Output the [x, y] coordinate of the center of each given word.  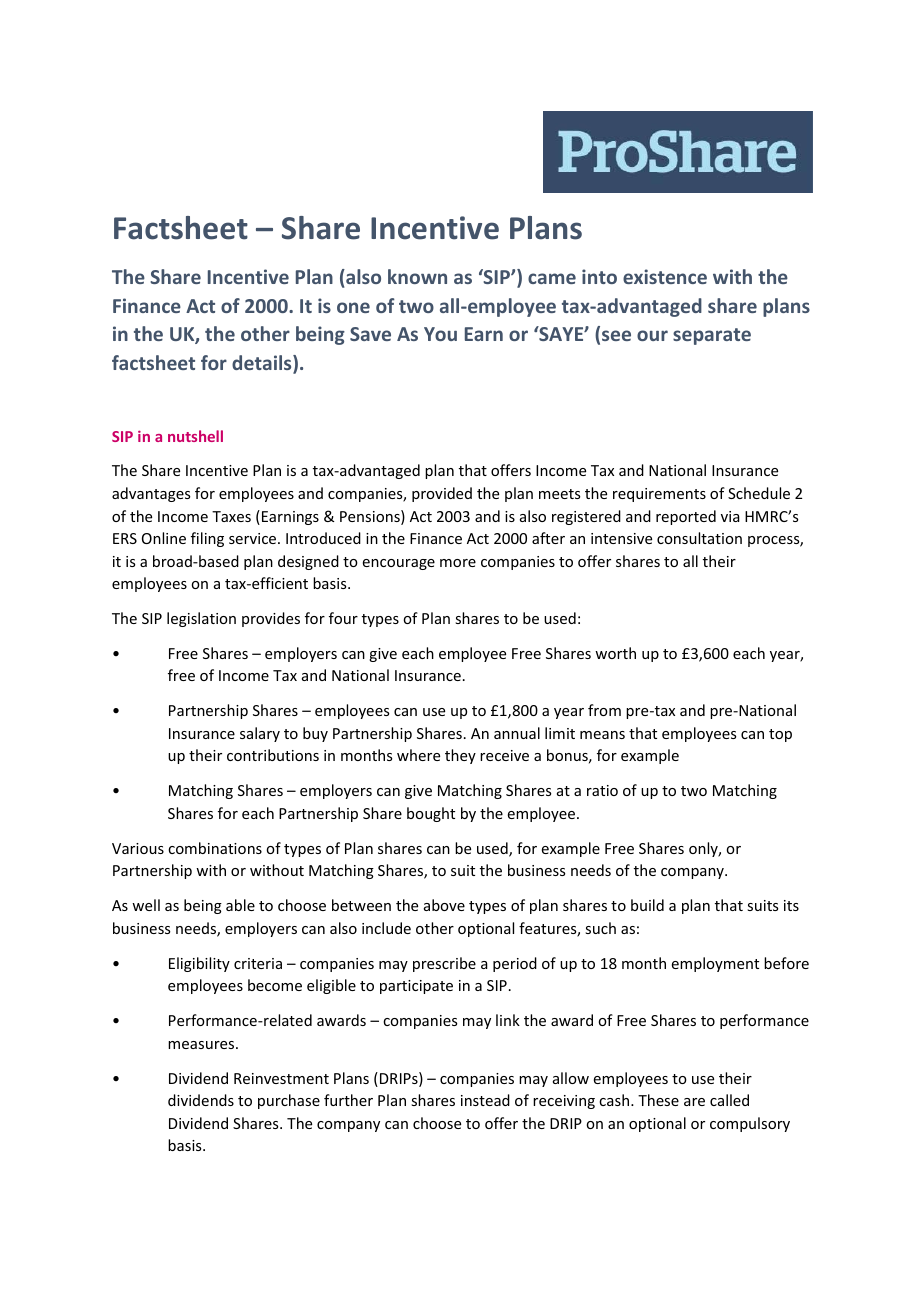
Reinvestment [281, 1078]
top [780, 735]
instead [485, 1100]
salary [260, 734]
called [729, 1100]
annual [517, 733]
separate [712, 336]
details [263, 364]
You [440, 334]
